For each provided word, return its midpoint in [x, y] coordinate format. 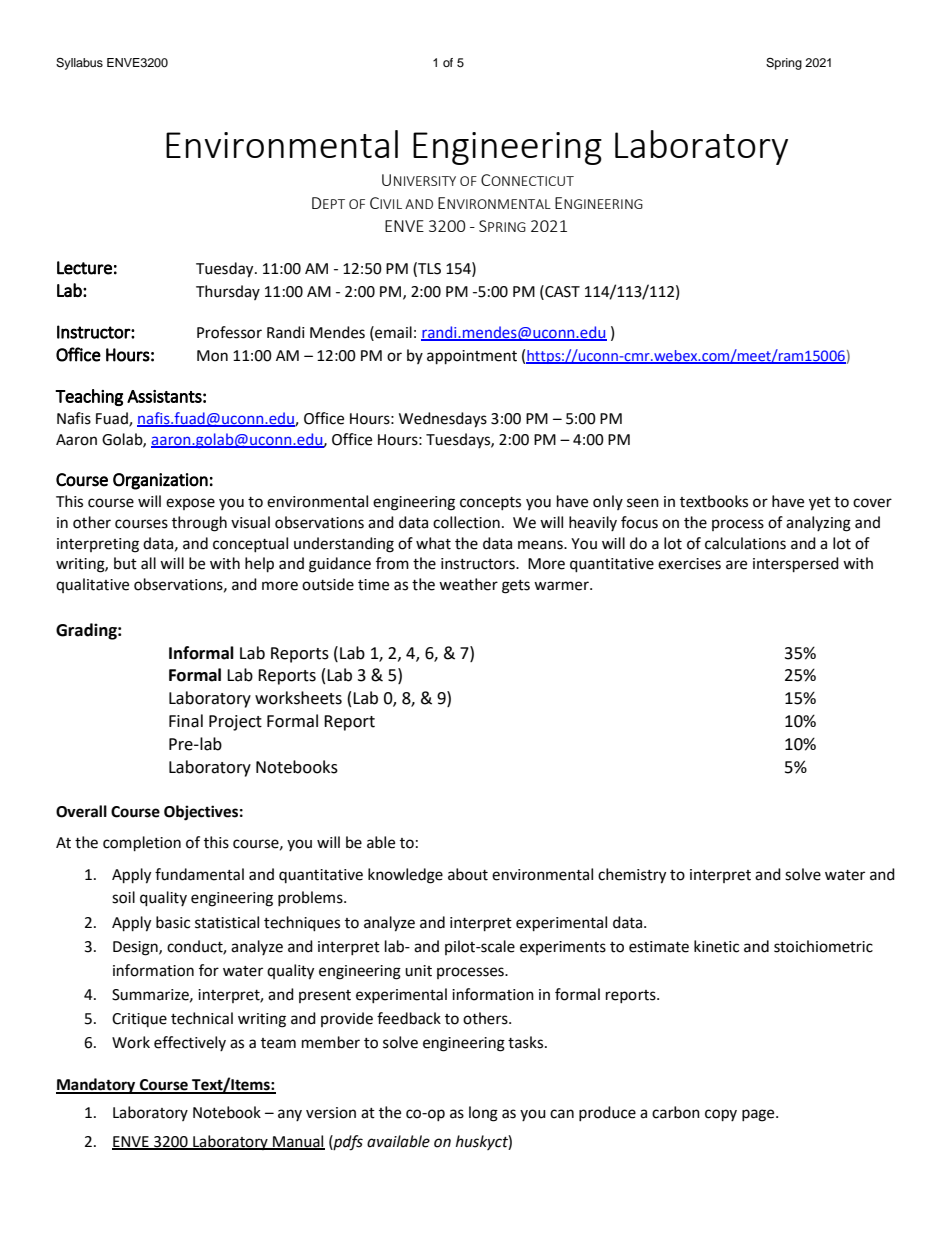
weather [468, 584]
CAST [561, 291]
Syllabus [79, 64]
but [125, 563]
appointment [472, 357]
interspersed [796, 565]
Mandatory [97, 1086]
